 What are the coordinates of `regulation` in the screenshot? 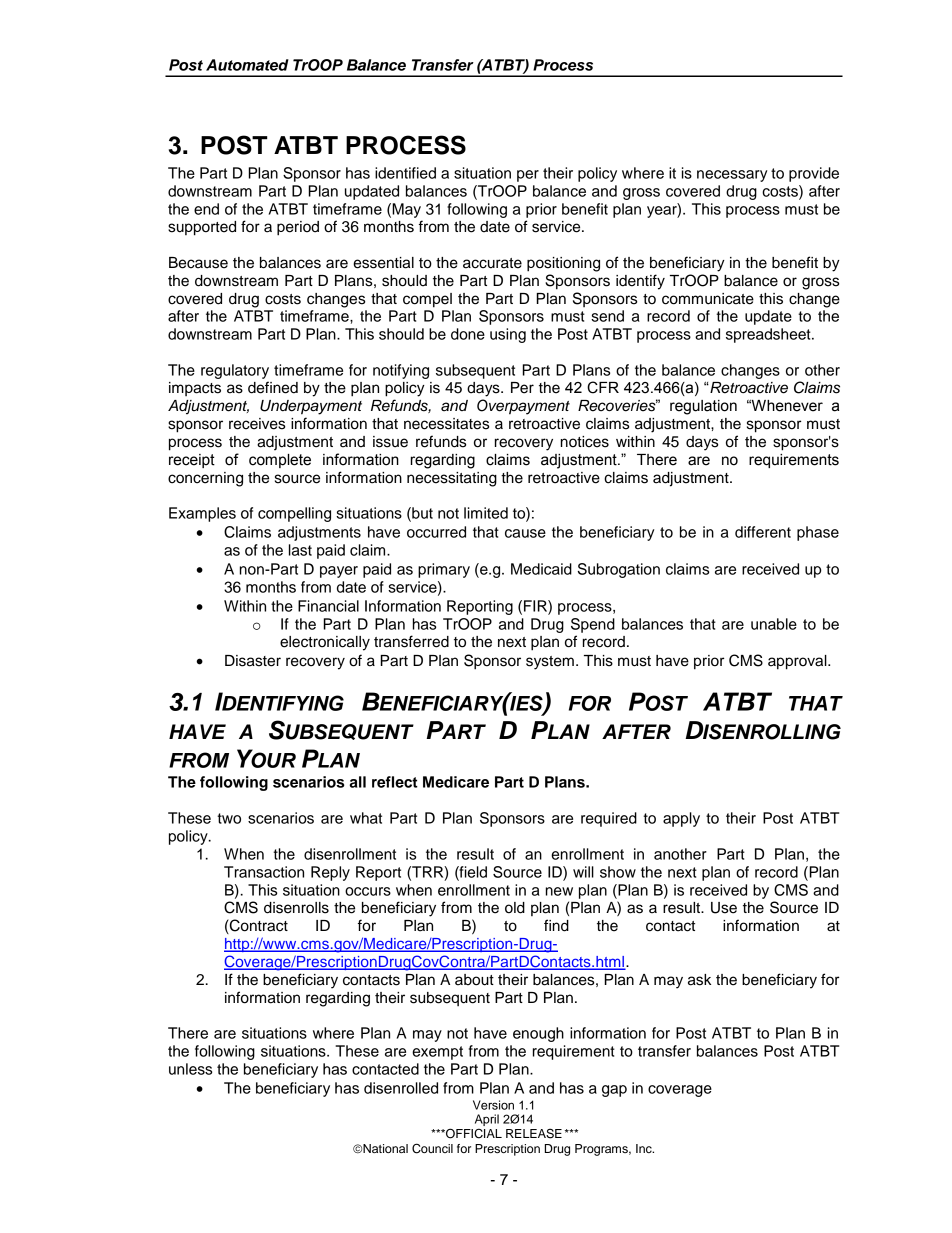 It's located at (703, 407).
